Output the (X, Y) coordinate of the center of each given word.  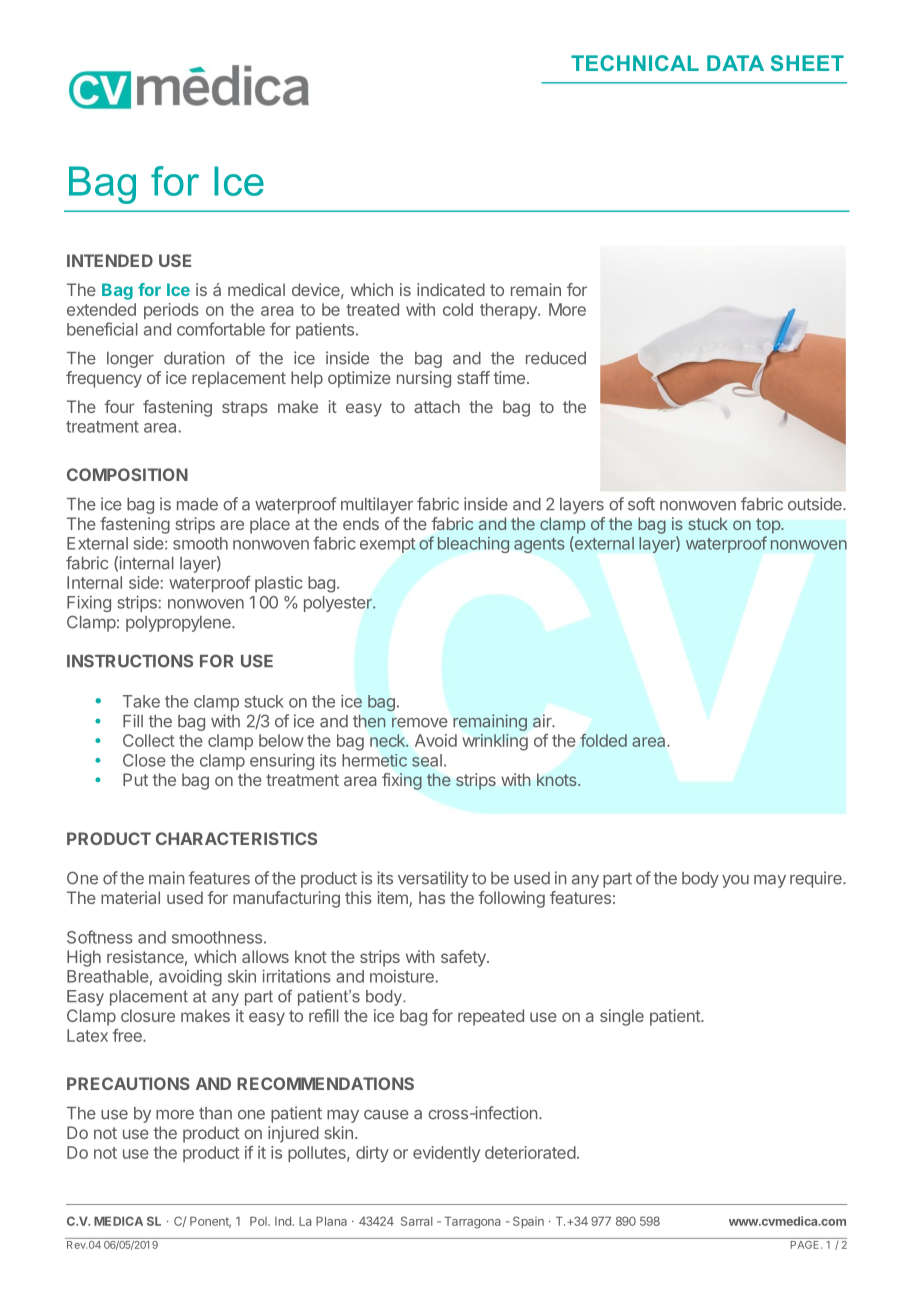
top (769, 526)
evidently (446, 1154)
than (215, 1113)
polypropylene (179, 624)
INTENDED (110, 260)
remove (420, 723)
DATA (735, 63)
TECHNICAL (635, 63)
